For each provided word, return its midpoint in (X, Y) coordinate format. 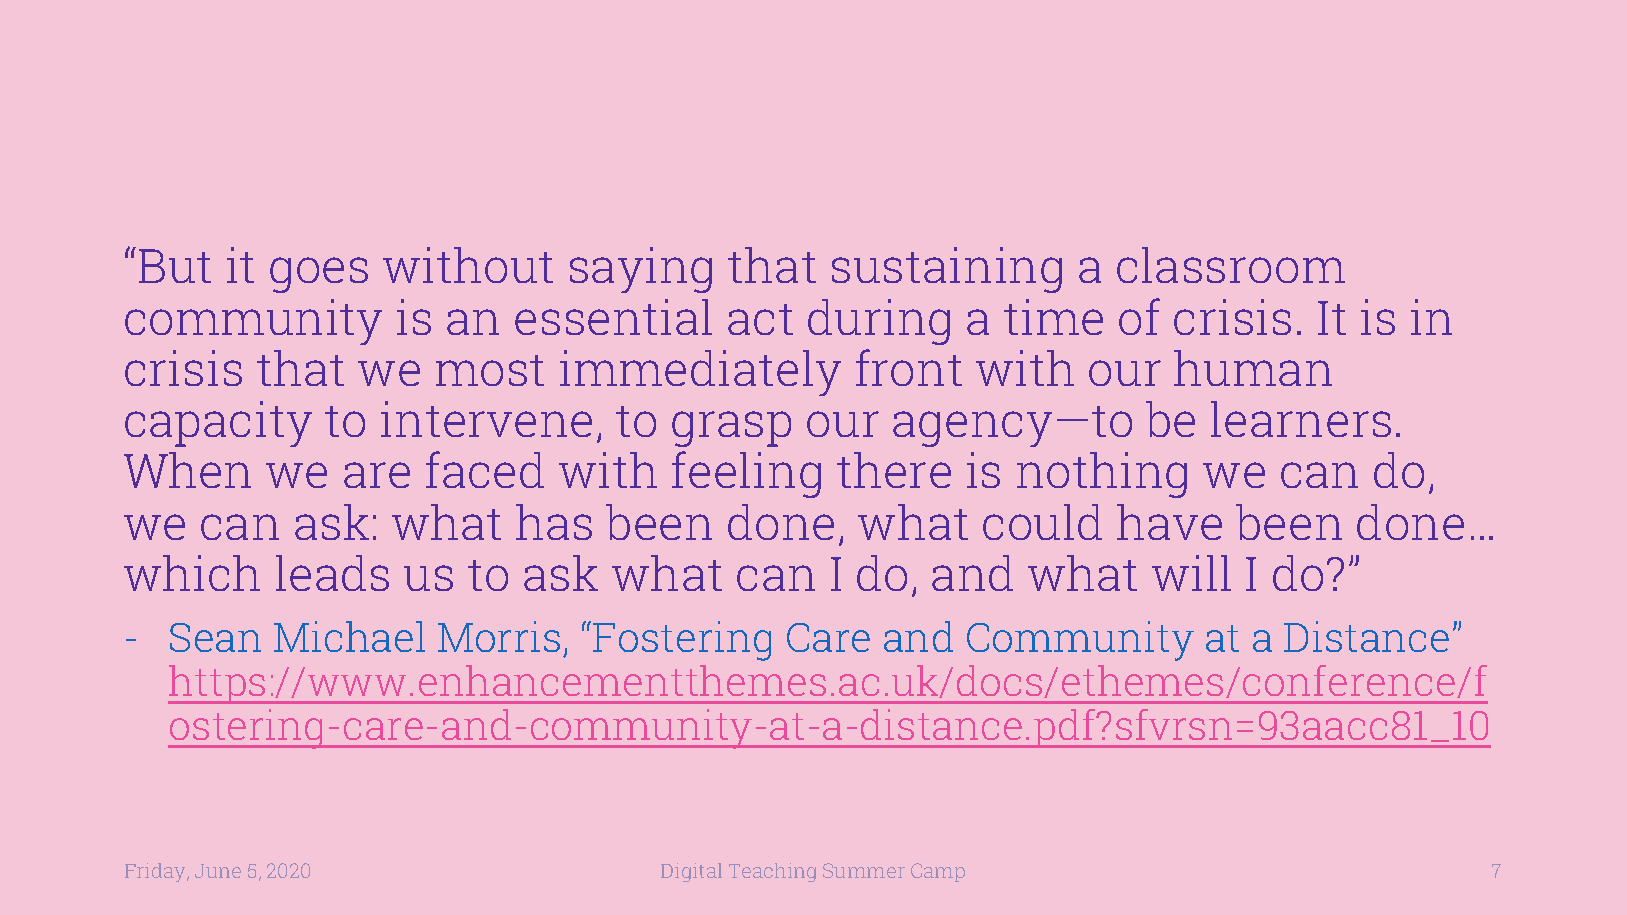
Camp (938, 872)
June (218, 871)
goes (319, 275)
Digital (691, 872)
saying (641, 270)
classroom (1231, 265)
